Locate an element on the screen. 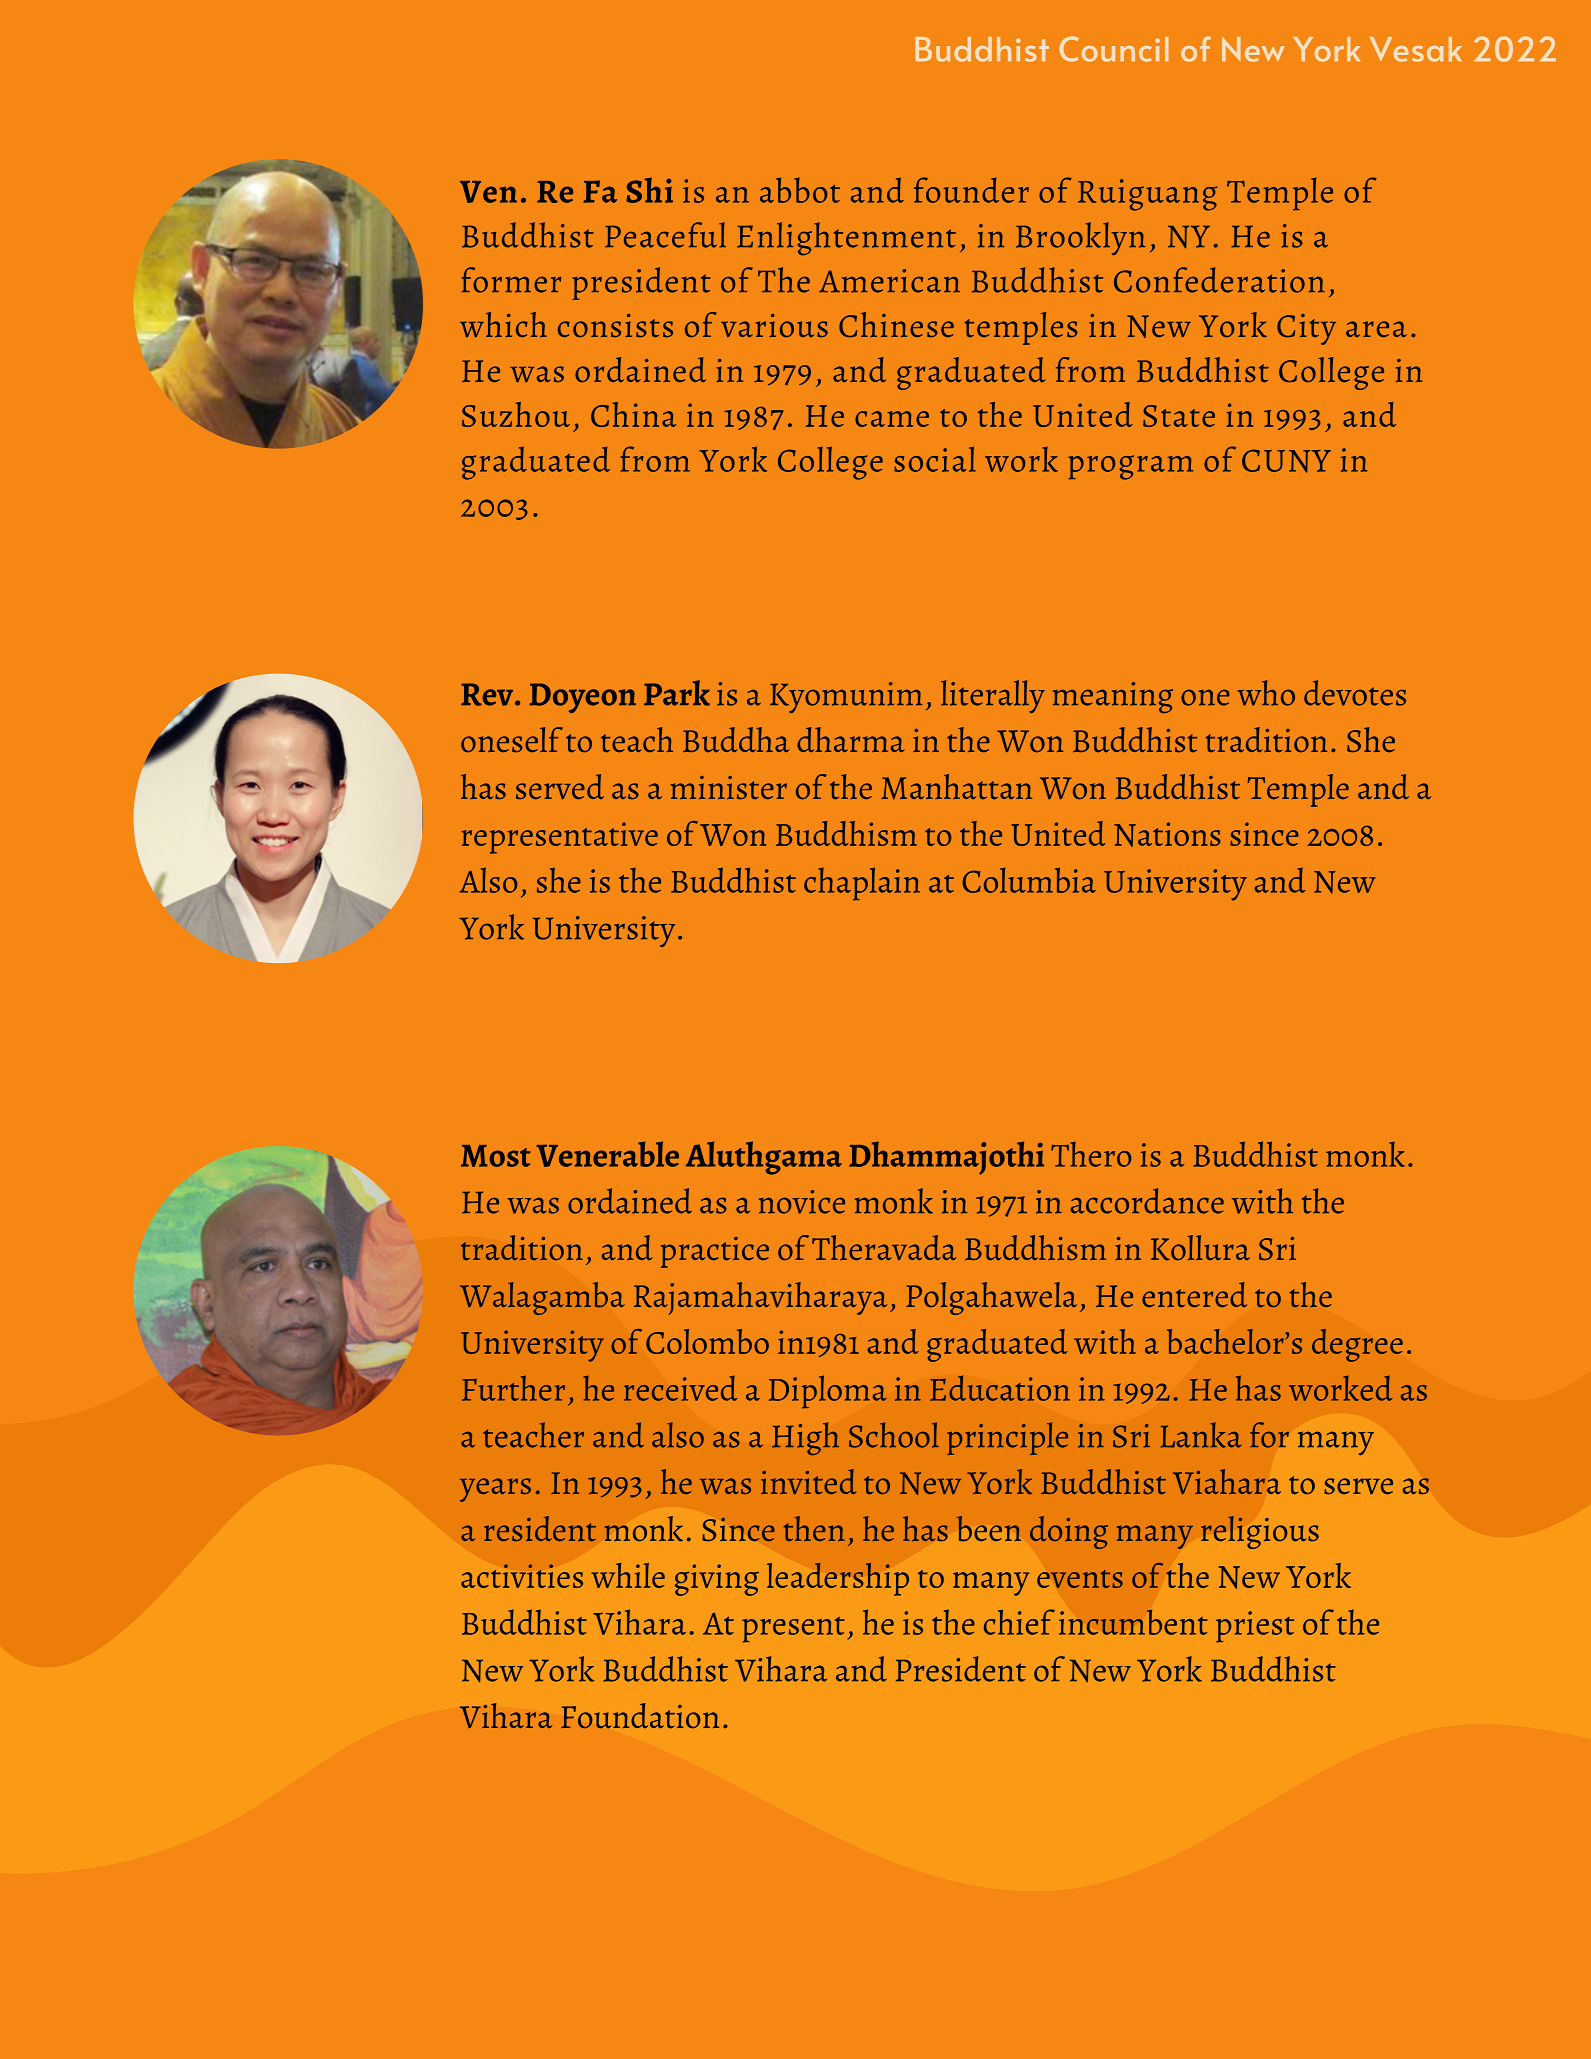 This screenshot has width=1591, height=2059. founder is located at coordinates (971, 190).
